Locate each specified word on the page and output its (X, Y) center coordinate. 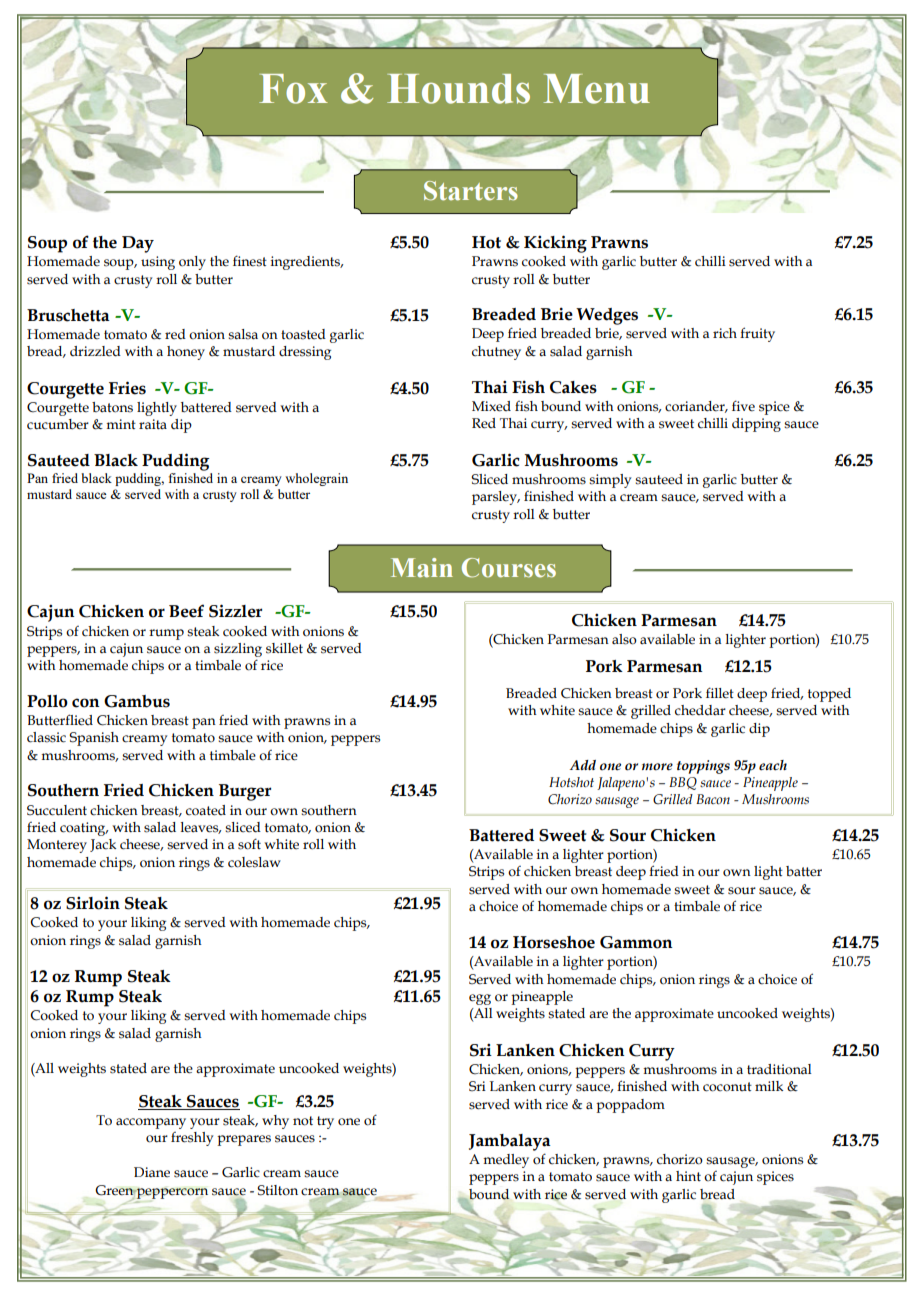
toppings (703, 767)
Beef (186, 611)
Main (422, 568)
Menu (597, 89)
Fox (293, 89)
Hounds (458, 89)
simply (610, 481)
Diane (152, 1172)
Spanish (94, 739)
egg (480, 999)
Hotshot (571, 782)
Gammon (636, 942)
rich (725, 333)
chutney (496, 353)
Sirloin (93, 903)
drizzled (95, 351)
